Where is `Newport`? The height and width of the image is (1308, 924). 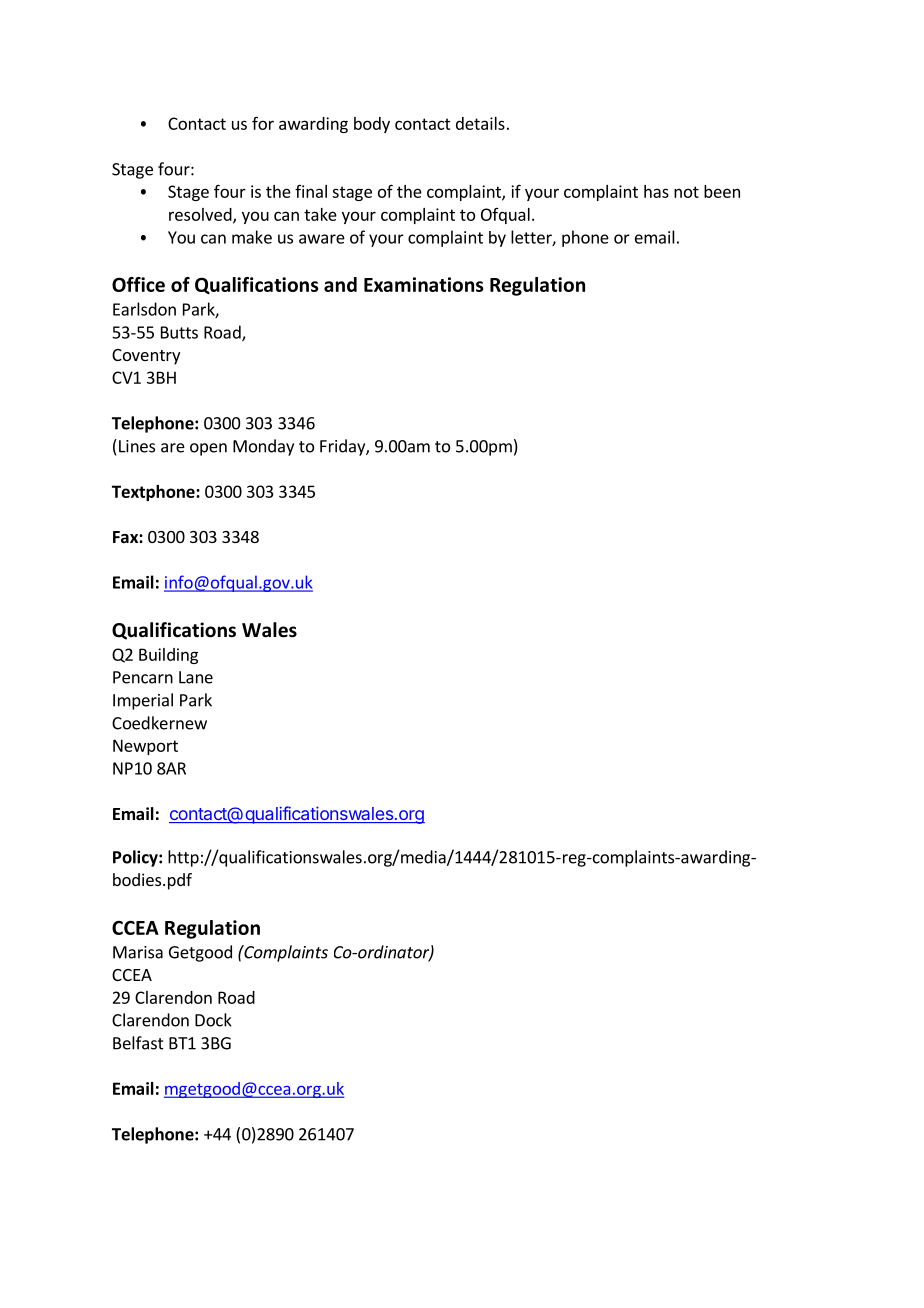
Newport is located at coordinates (145, 747).
